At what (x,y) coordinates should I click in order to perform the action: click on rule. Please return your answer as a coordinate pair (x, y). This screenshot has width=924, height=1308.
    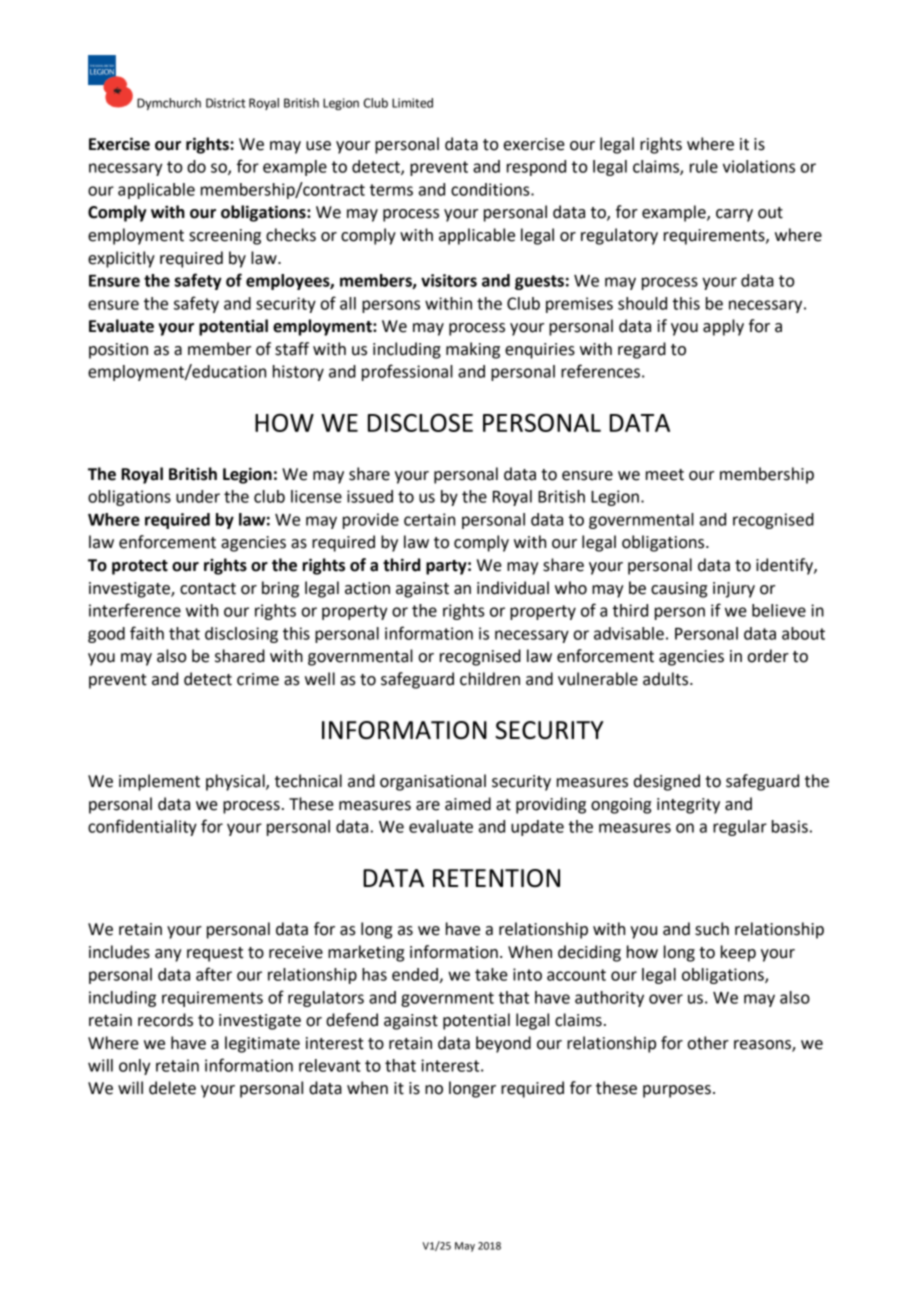
    Looking at the image, I should click on (704, 166).
